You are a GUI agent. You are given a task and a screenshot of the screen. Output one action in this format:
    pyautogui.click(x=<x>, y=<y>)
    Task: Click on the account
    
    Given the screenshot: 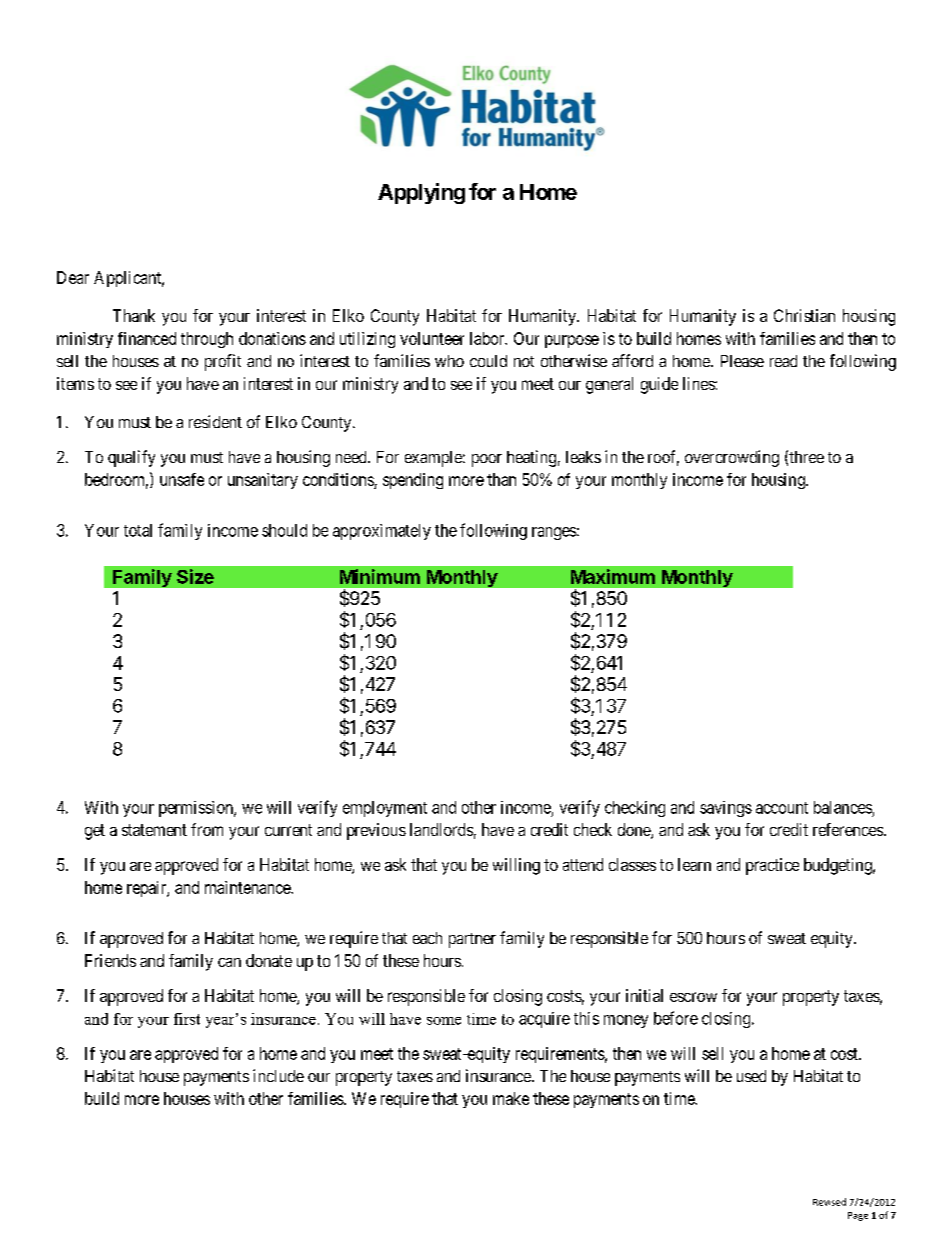 What is the action you would take?
    pyautogui.click(x=782, y=808)
